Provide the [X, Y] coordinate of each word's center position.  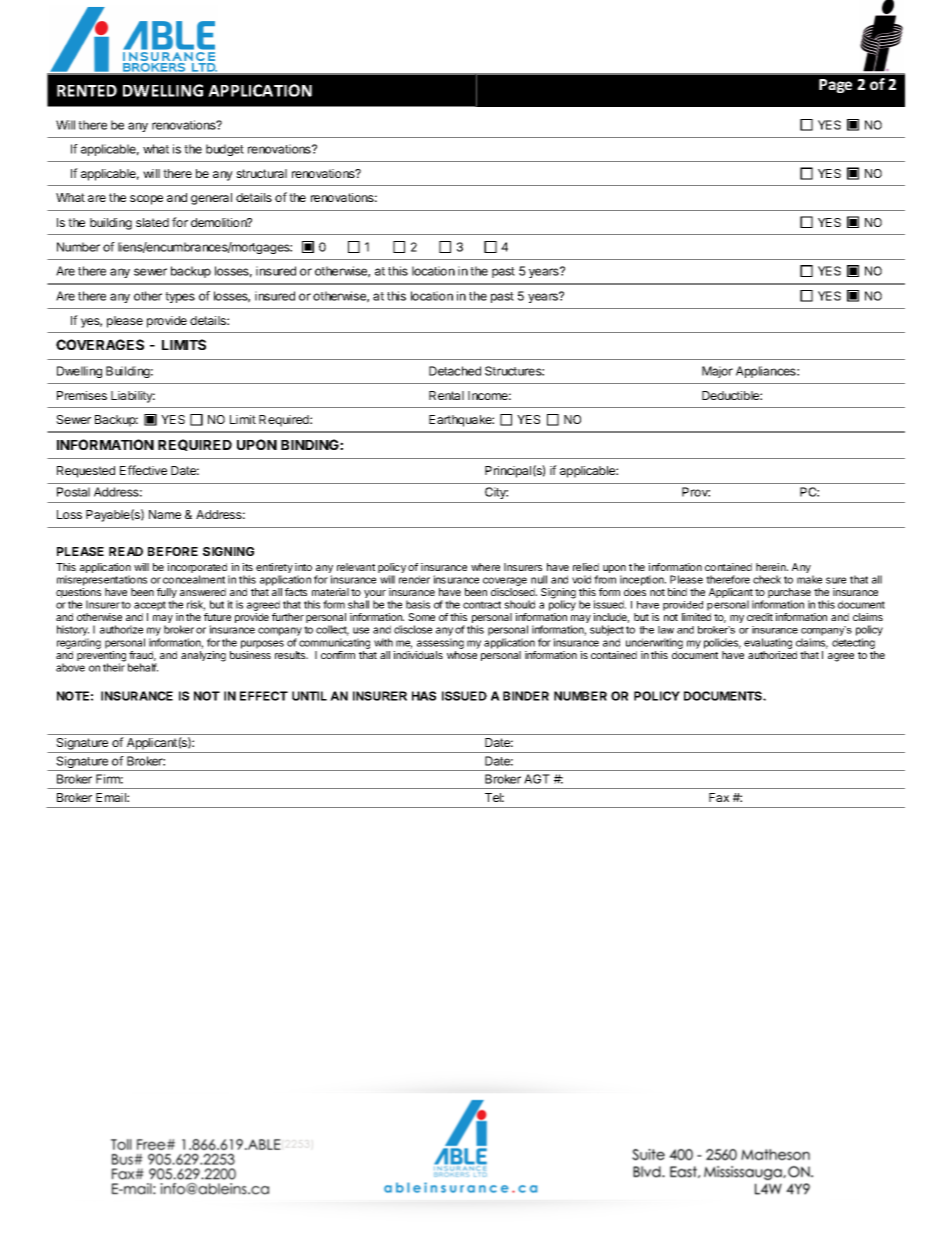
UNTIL [309, 696]
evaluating [768, 643]
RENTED [87, 91]
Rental [446, 395]
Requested [86, 472]
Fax [719, 797]
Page [835, 86]
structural [261, 173]
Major [717, 372]
